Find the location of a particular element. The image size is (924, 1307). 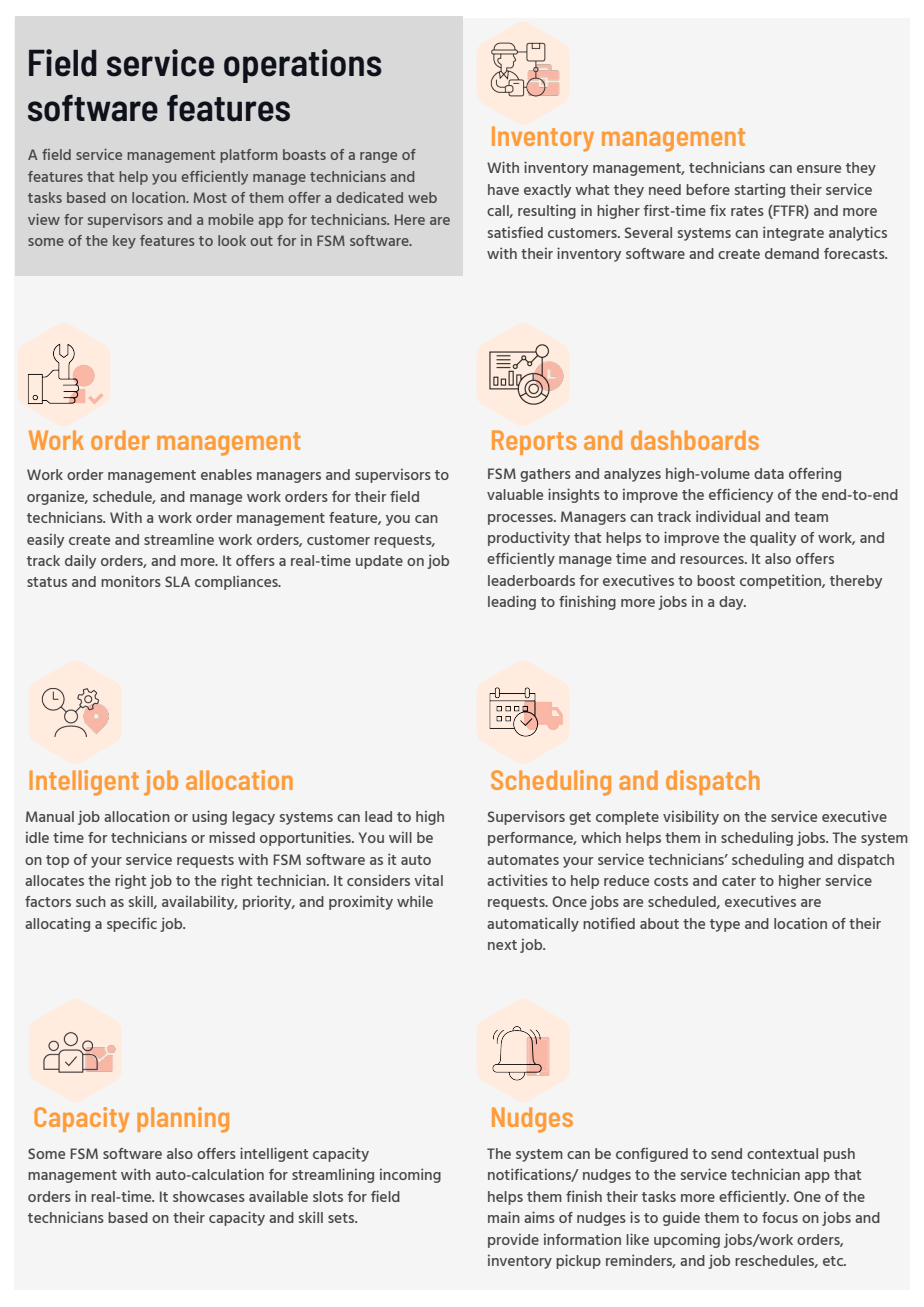

range is located at coordinates (378, 157).
